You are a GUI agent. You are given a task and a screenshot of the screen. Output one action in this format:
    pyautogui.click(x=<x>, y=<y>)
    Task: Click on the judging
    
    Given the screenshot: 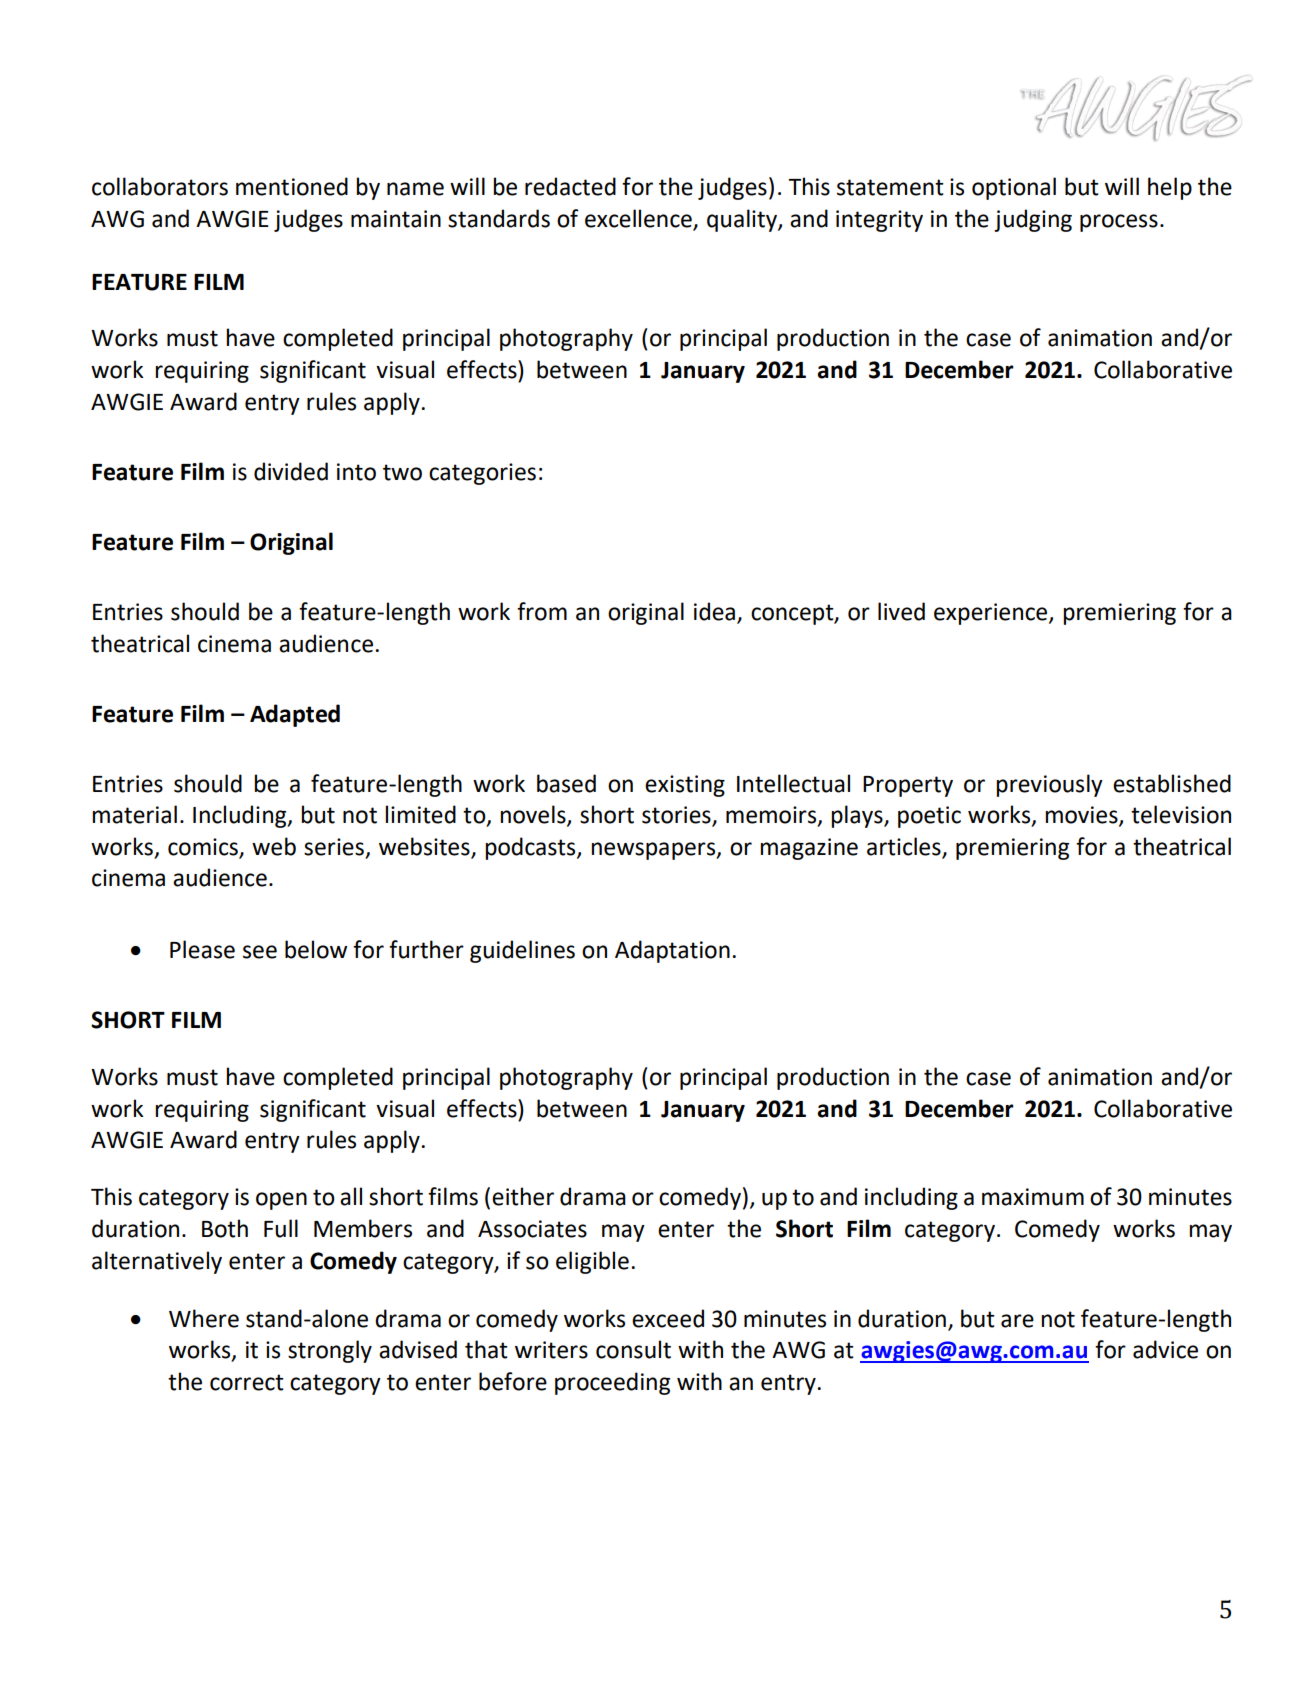 What is the action you would take?
    pyautogui.click(x=1033, y=220)
